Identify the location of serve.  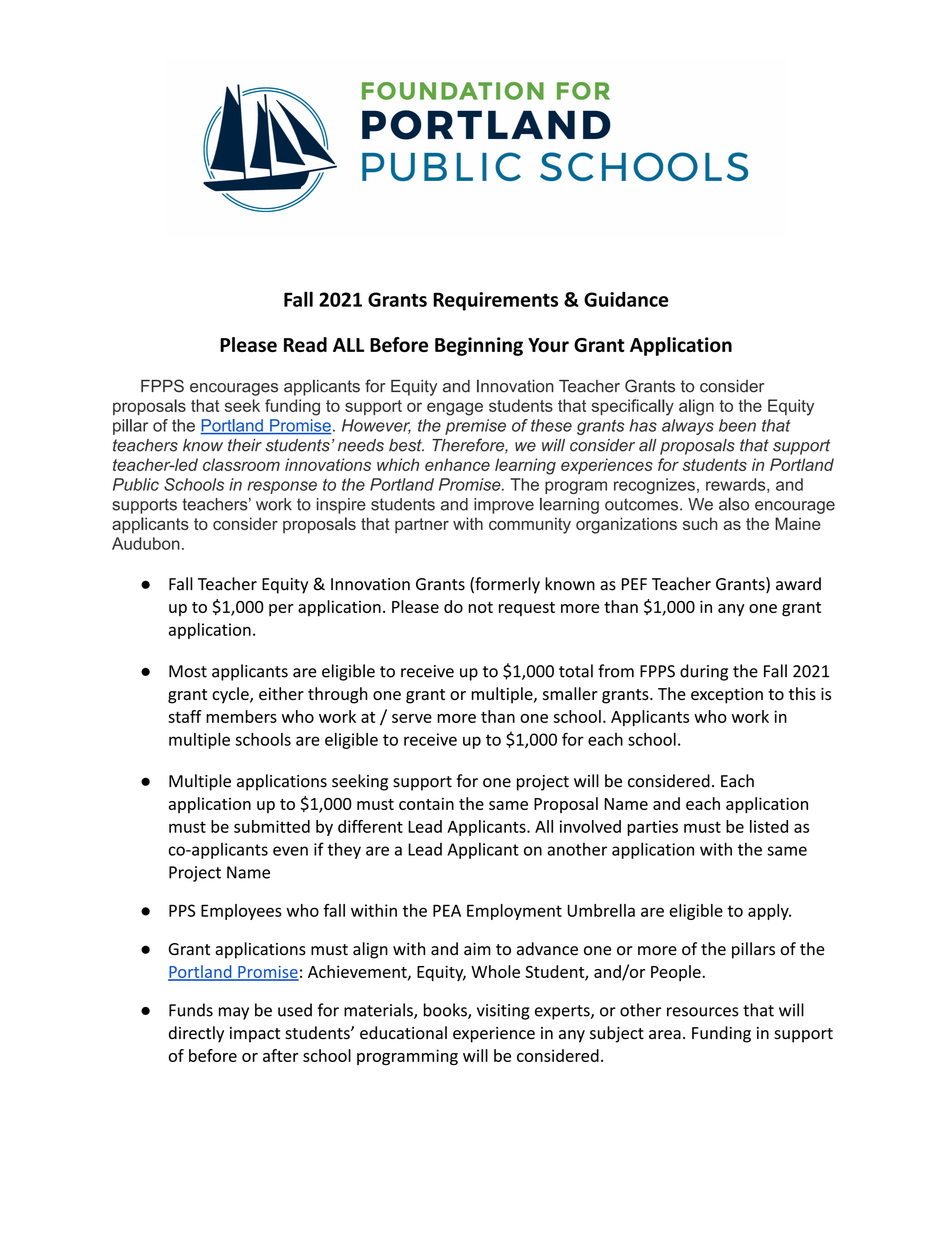
(412, 718).
